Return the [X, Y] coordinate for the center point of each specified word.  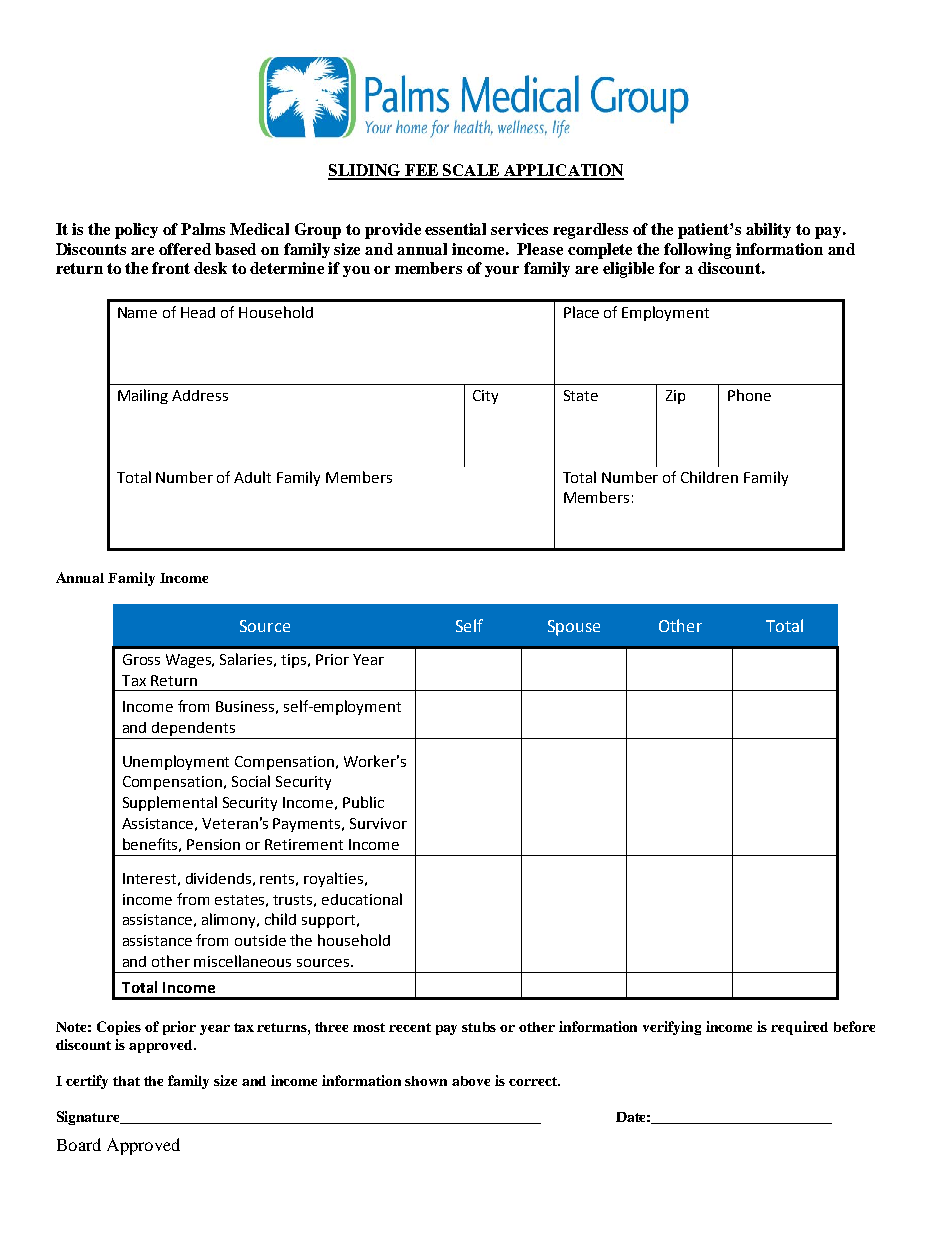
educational [362, 899]
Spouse [574, 628]
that [126, 1081]
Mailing [143, 396]
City [485, 397]
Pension [213, 844]
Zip [675, 397]
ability [768, 230]
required [799, 1028]
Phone [749, 395]
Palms [203, 229]
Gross [141, 659]
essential [455, 229]
